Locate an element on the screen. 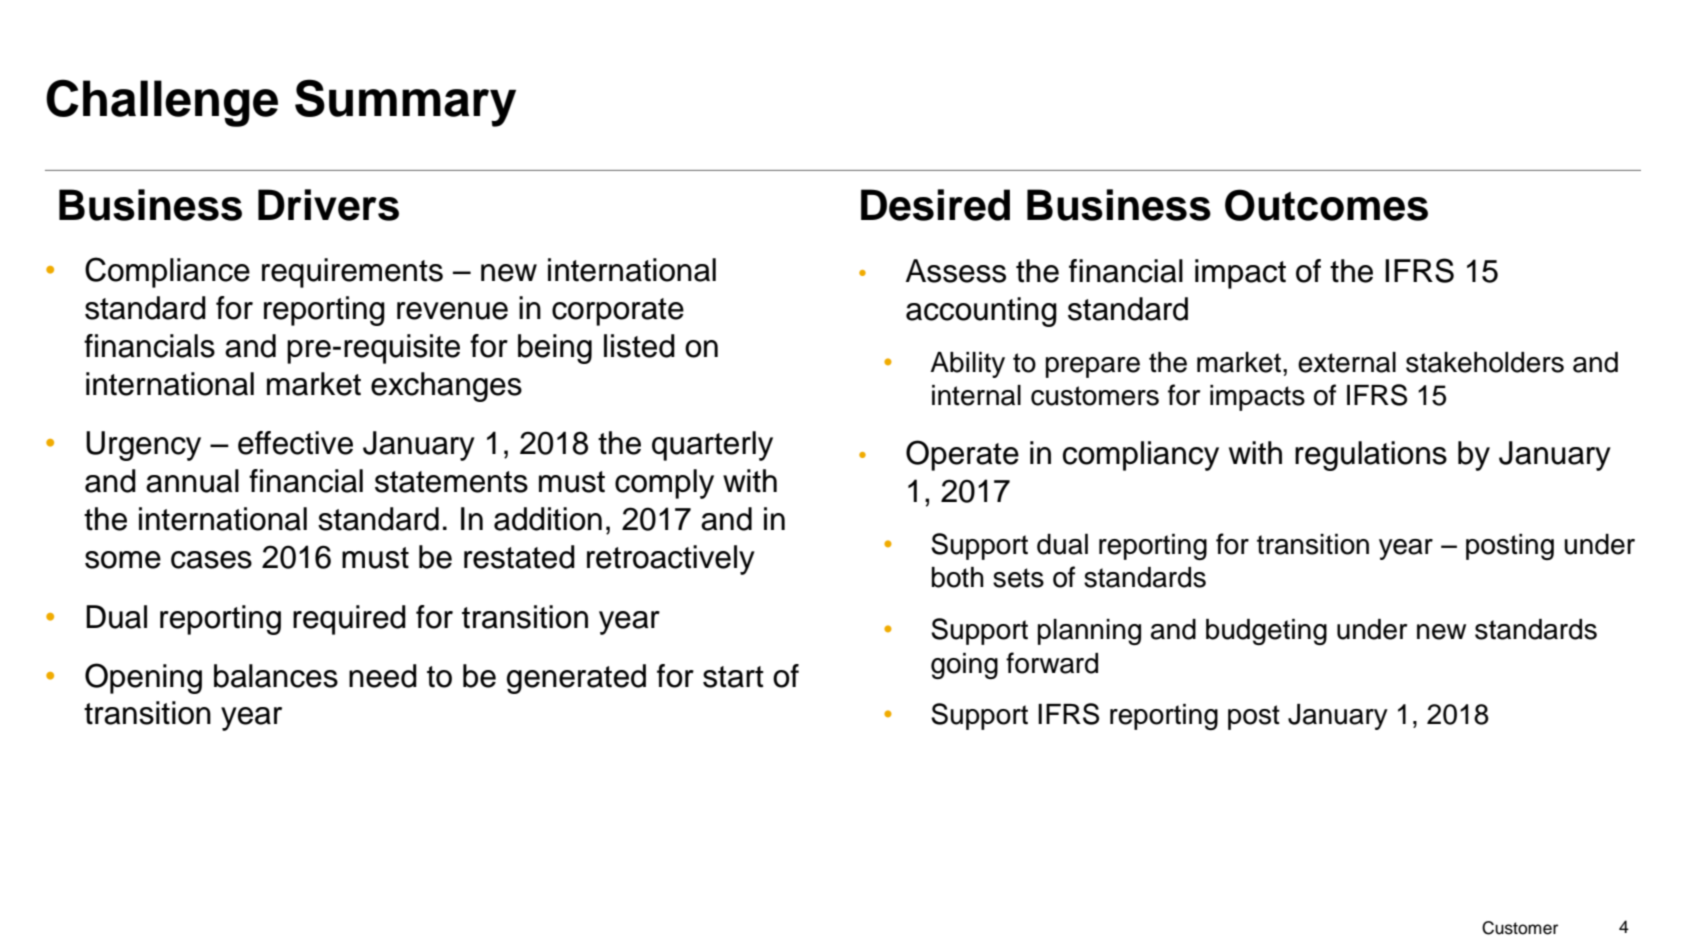 The height and width of the screenshot is (949, 1686). balances is located at coordinates (276, 676).
